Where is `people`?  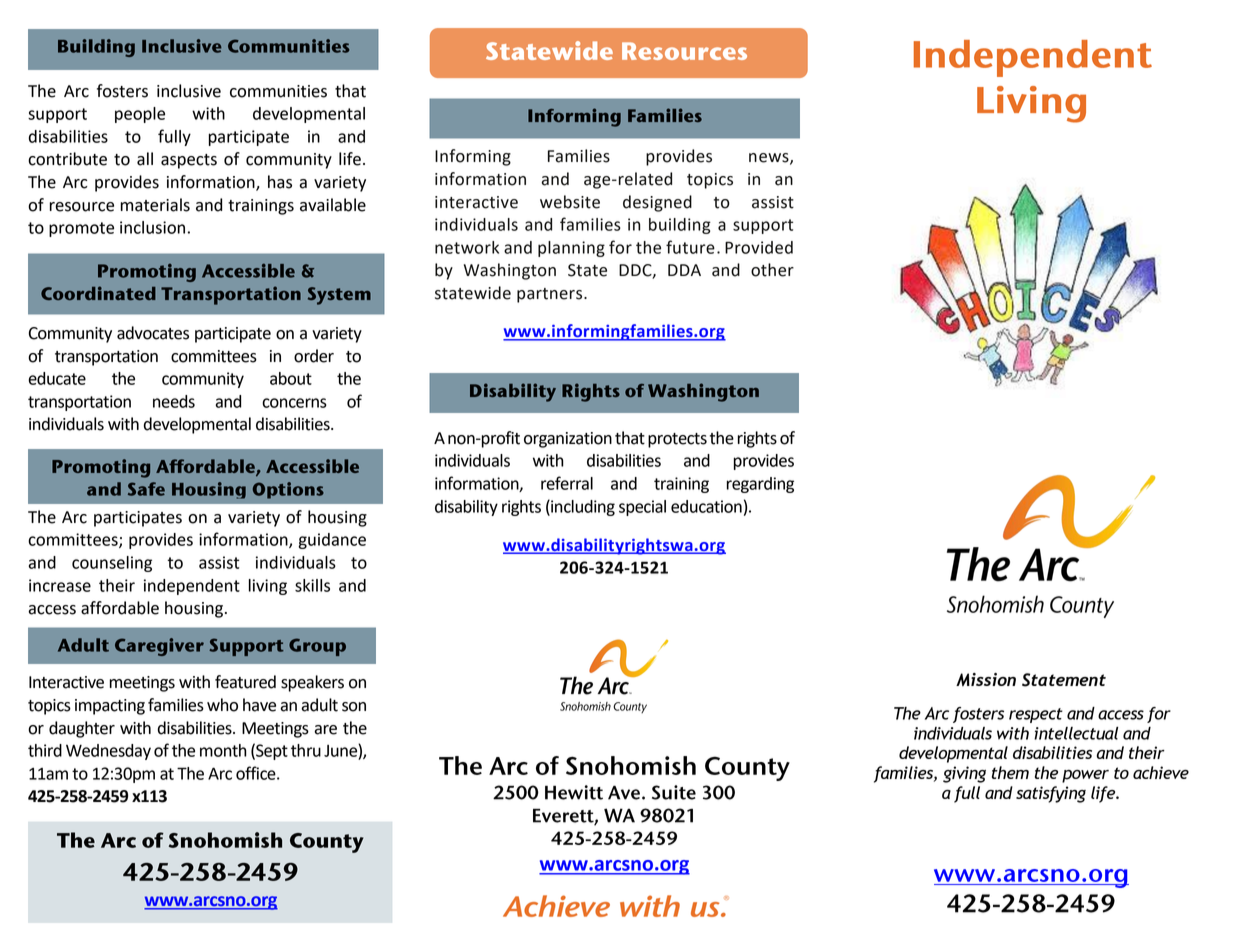
people is located at coordinates (140, 115).
